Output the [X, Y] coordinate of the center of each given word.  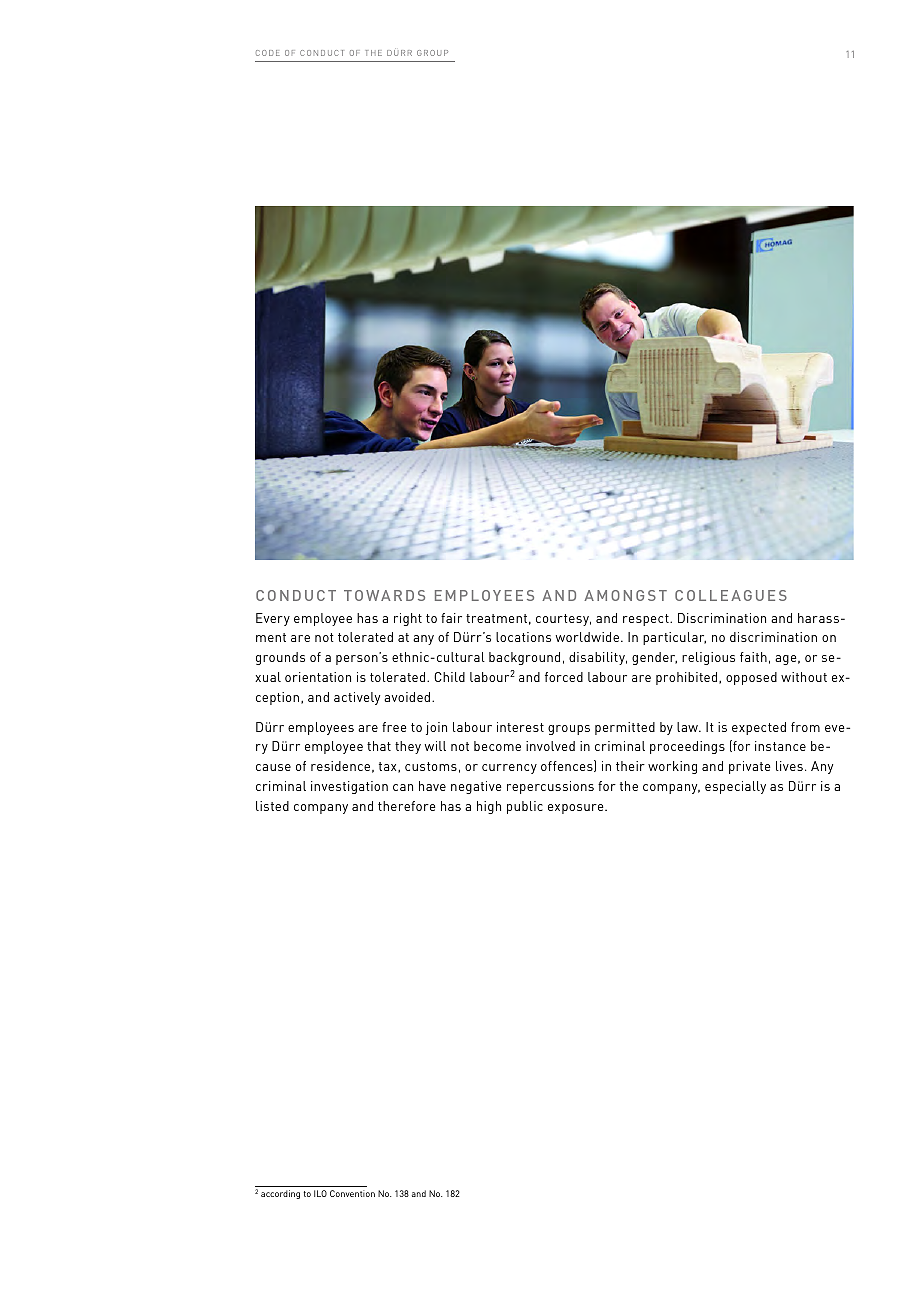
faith [753, 657]
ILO [320, 1193]
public [525, 807]
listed [272, 806]
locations [523, 637]
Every [273, 619]
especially [735, 787]
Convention [352, 1193]
